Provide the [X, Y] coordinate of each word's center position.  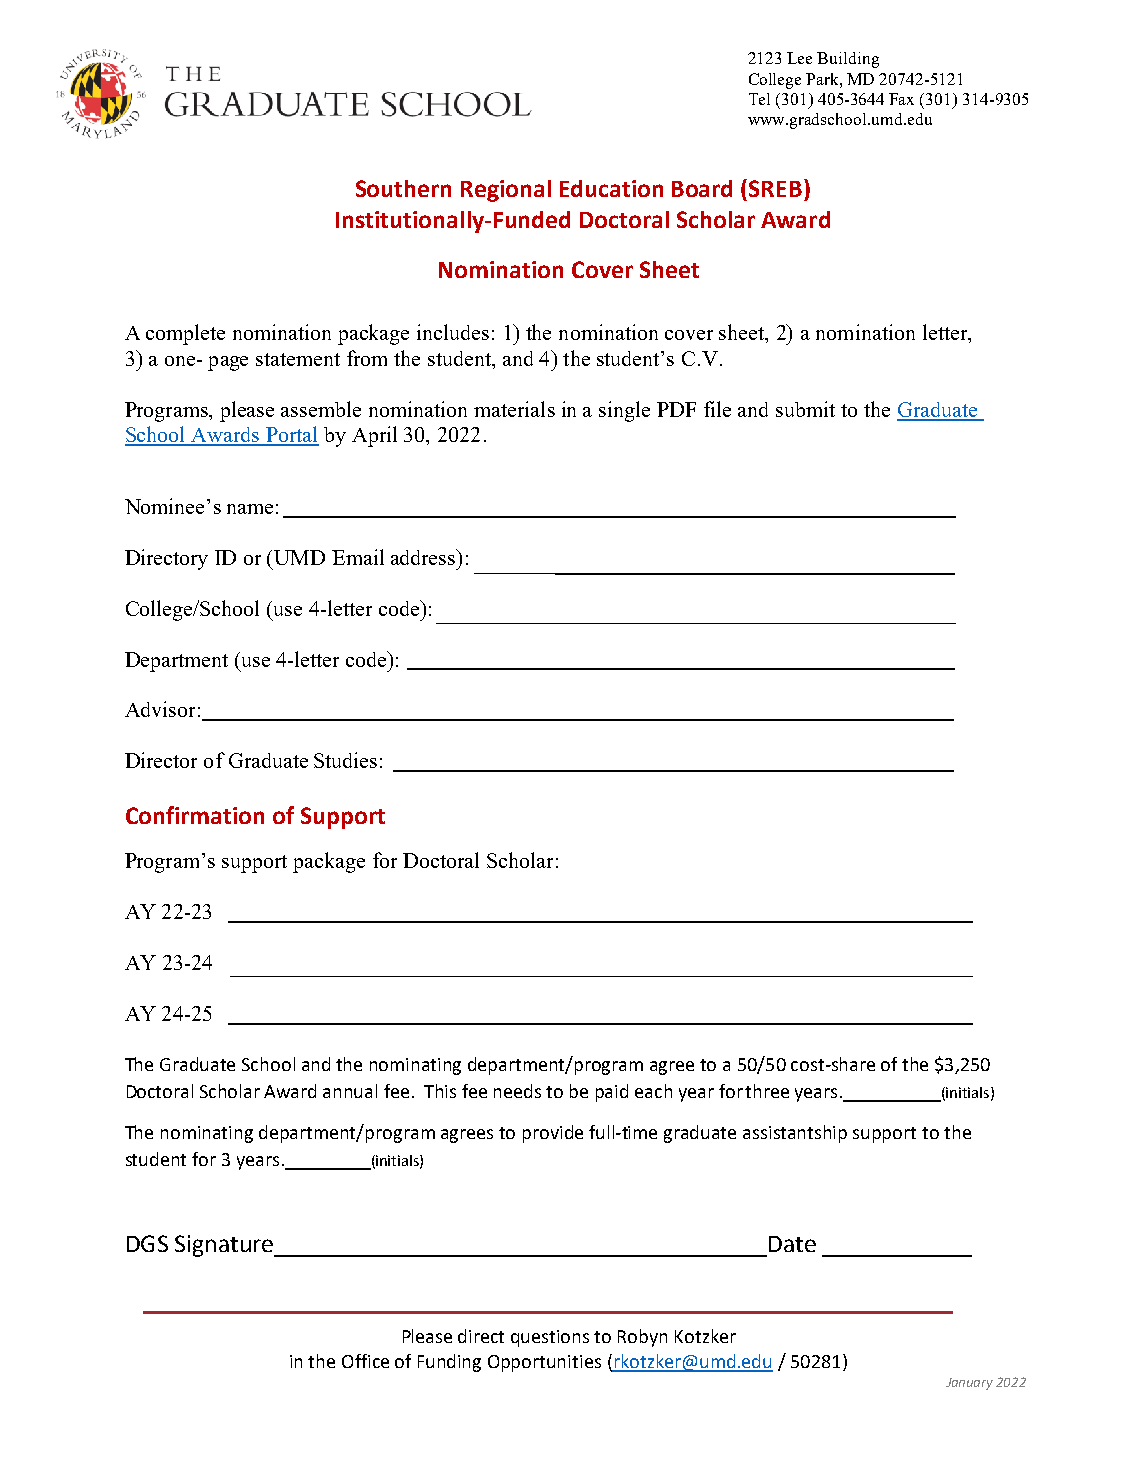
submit [805, 409]
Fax [901, 99]
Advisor [160, 709]
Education [611, 188]
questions [550, 1338]
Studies [345, 760]
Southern [403, 188]
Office [365, 1361]
